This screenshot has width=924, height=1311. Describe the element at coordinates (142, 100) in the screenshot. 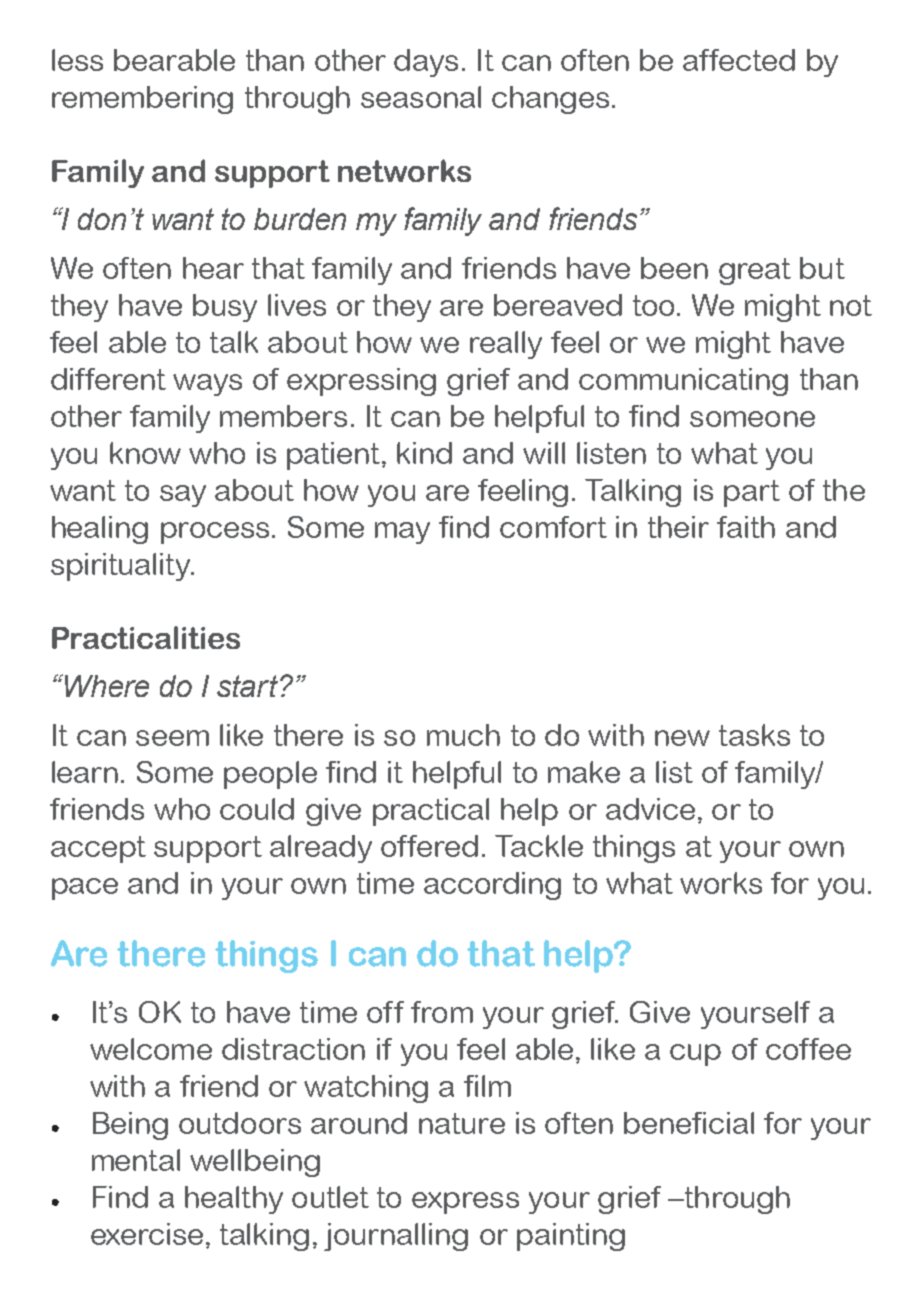

I see `remembering` at that location.
